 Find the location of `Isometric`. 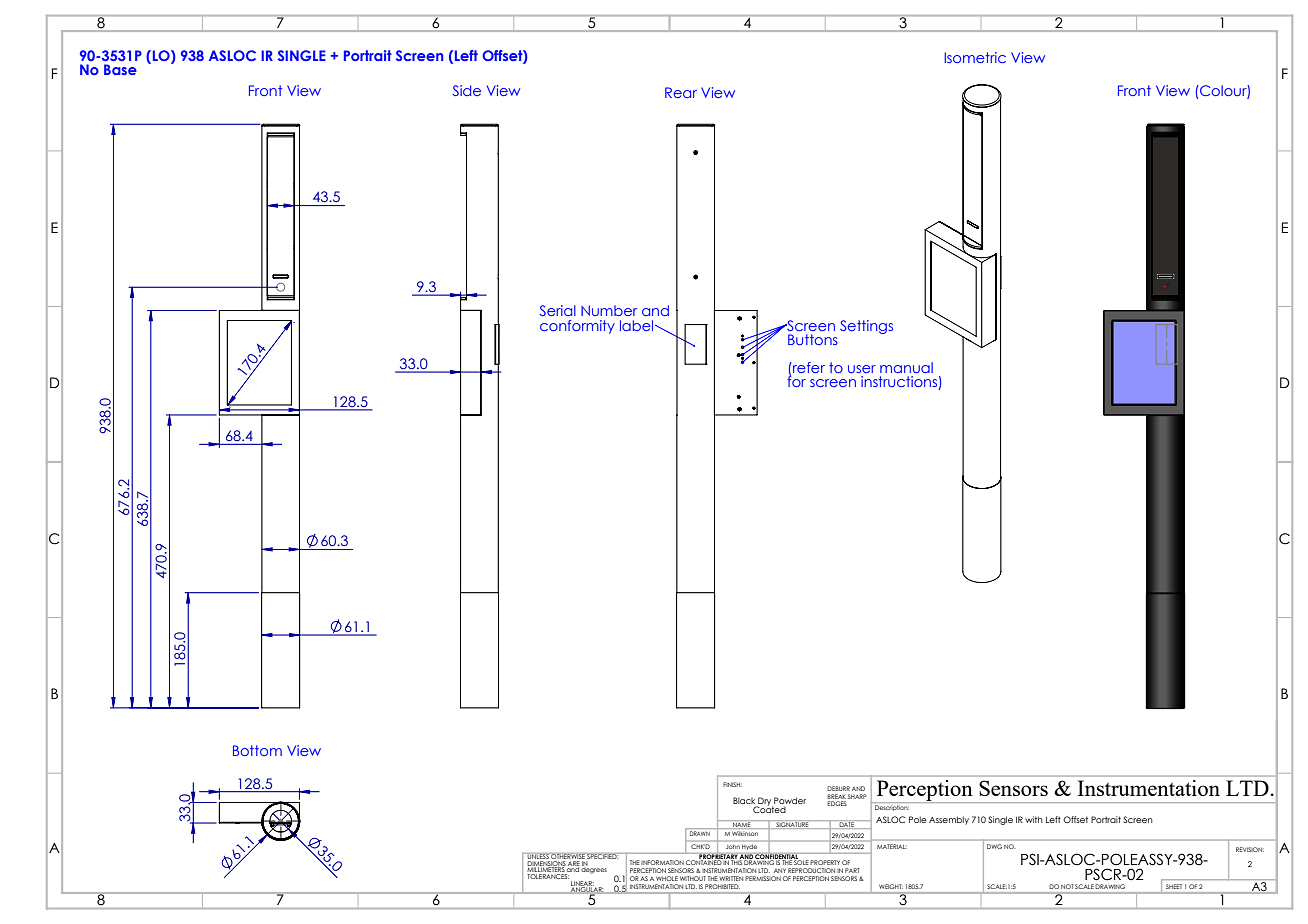

Isometric is located at coordinates (975, 57).
